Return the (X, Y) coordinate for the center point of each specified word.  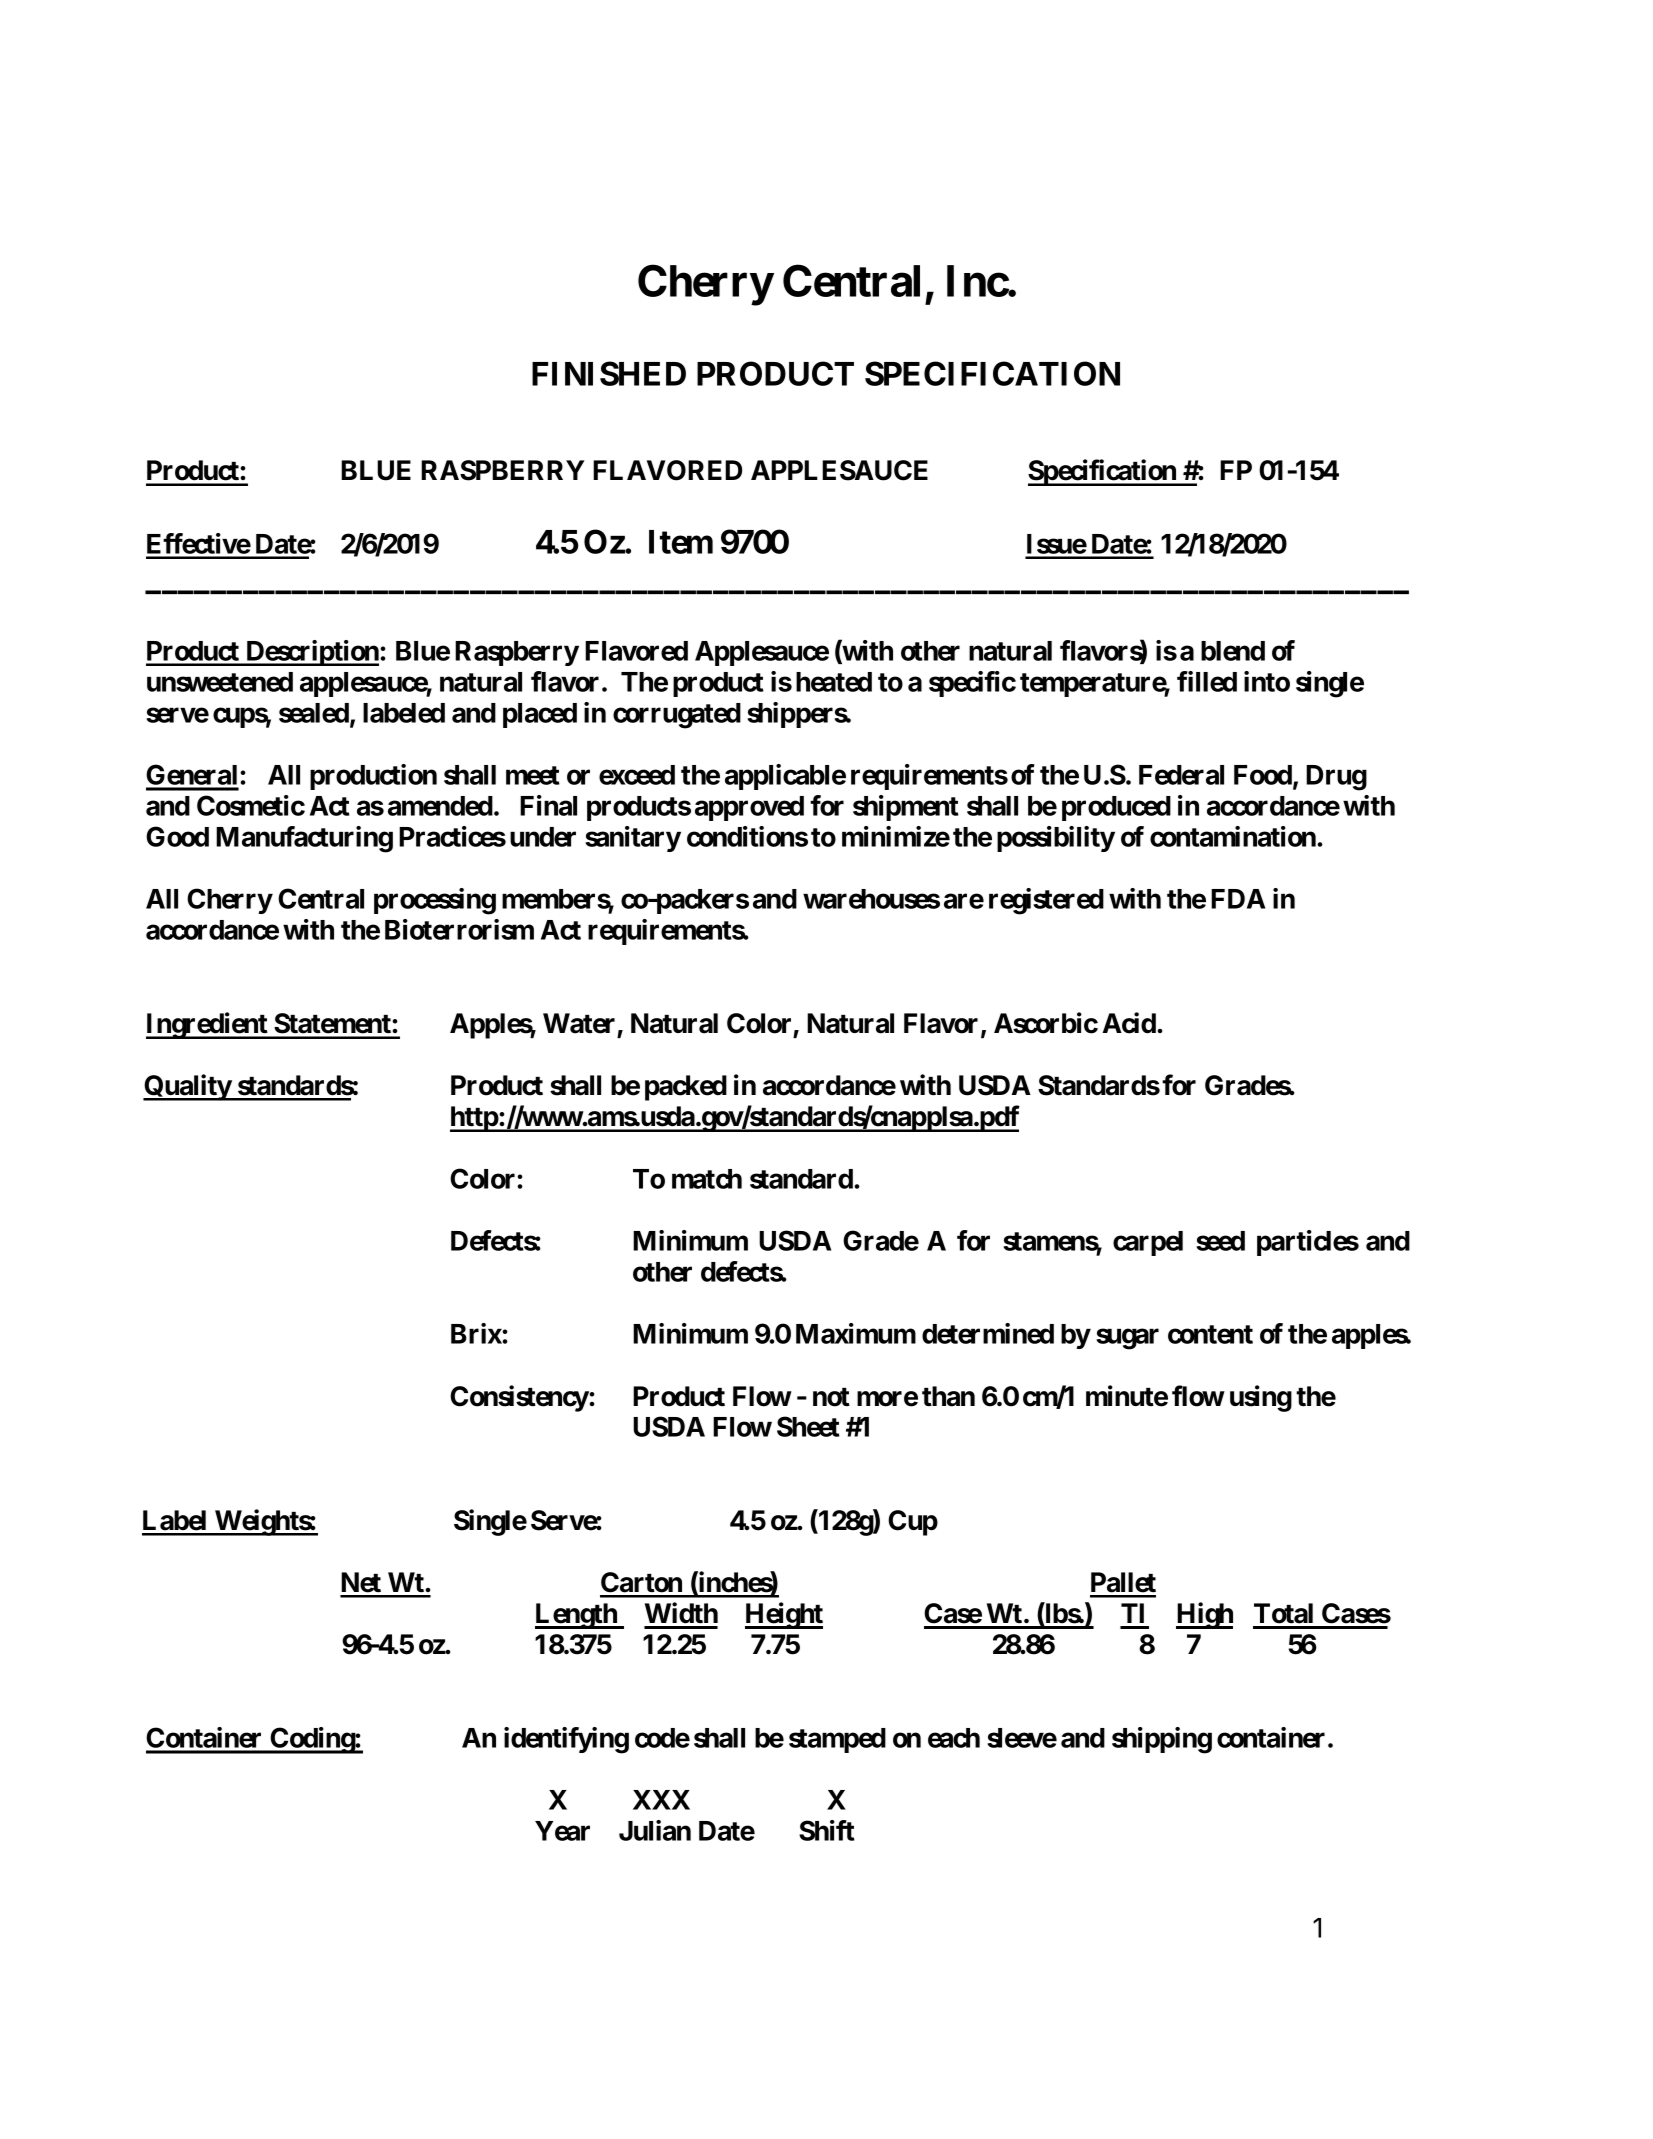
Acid (1129, 1023)
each (954, 1738)
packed (686, 1088)
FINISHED (609, 373)
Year (562, 1831)
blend (1233, 651)
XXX (661, 1800)
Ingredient (207, 1025)
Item (681, 542)
